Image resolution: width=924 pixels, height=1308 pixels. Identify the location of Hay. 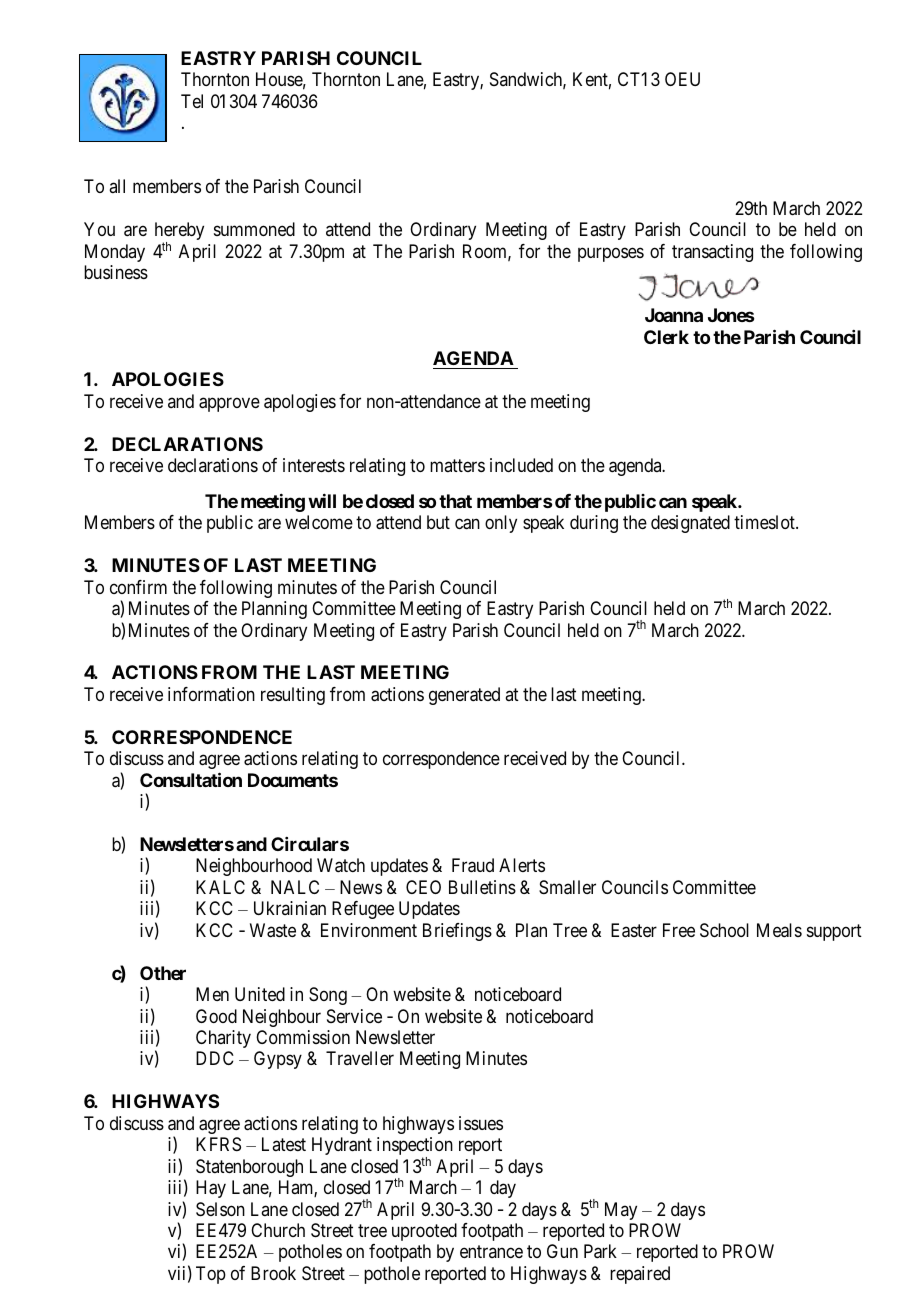
(211, 1189).
